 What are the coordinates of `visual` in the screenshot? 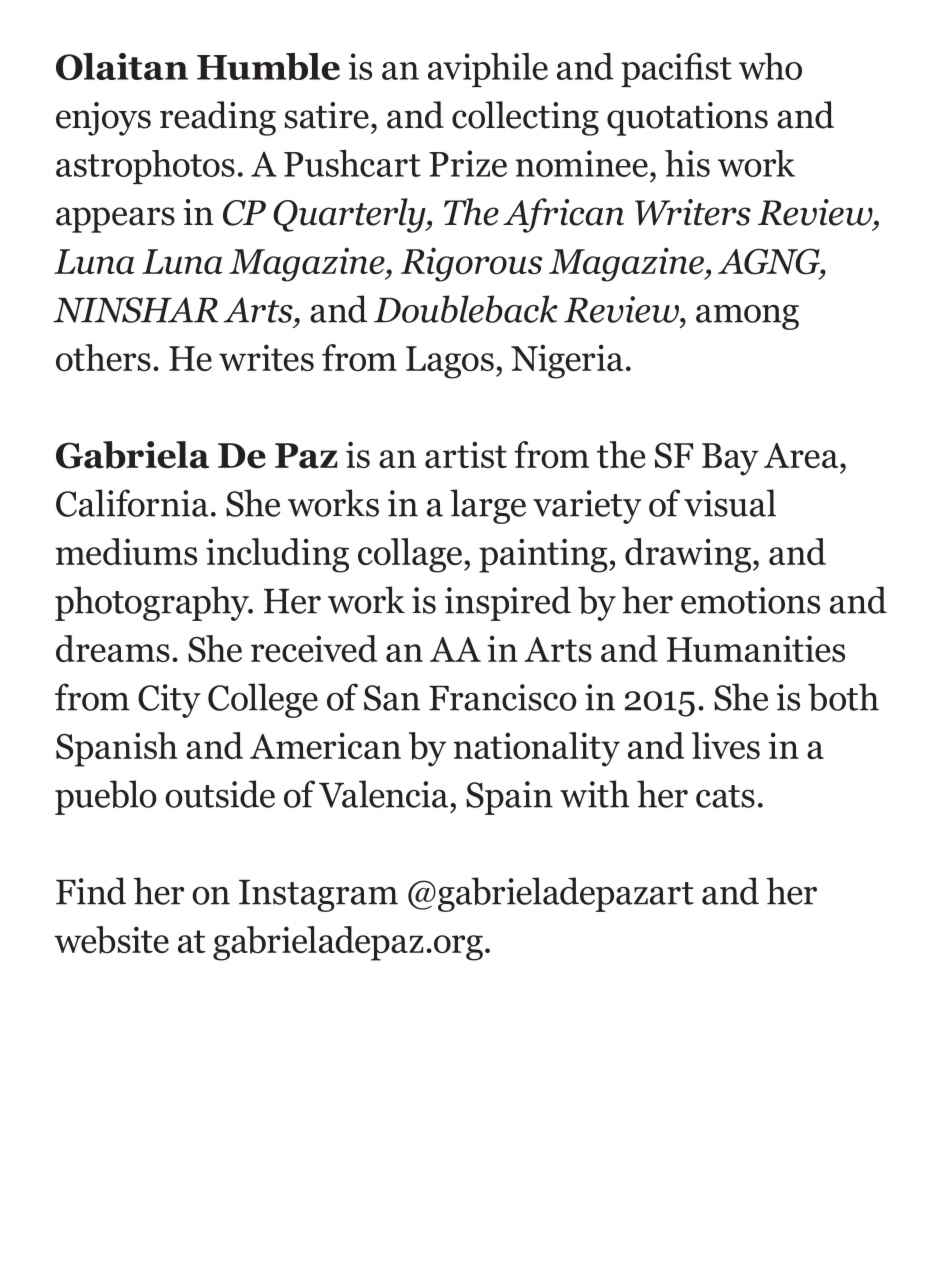 It's located at (730, 503).
